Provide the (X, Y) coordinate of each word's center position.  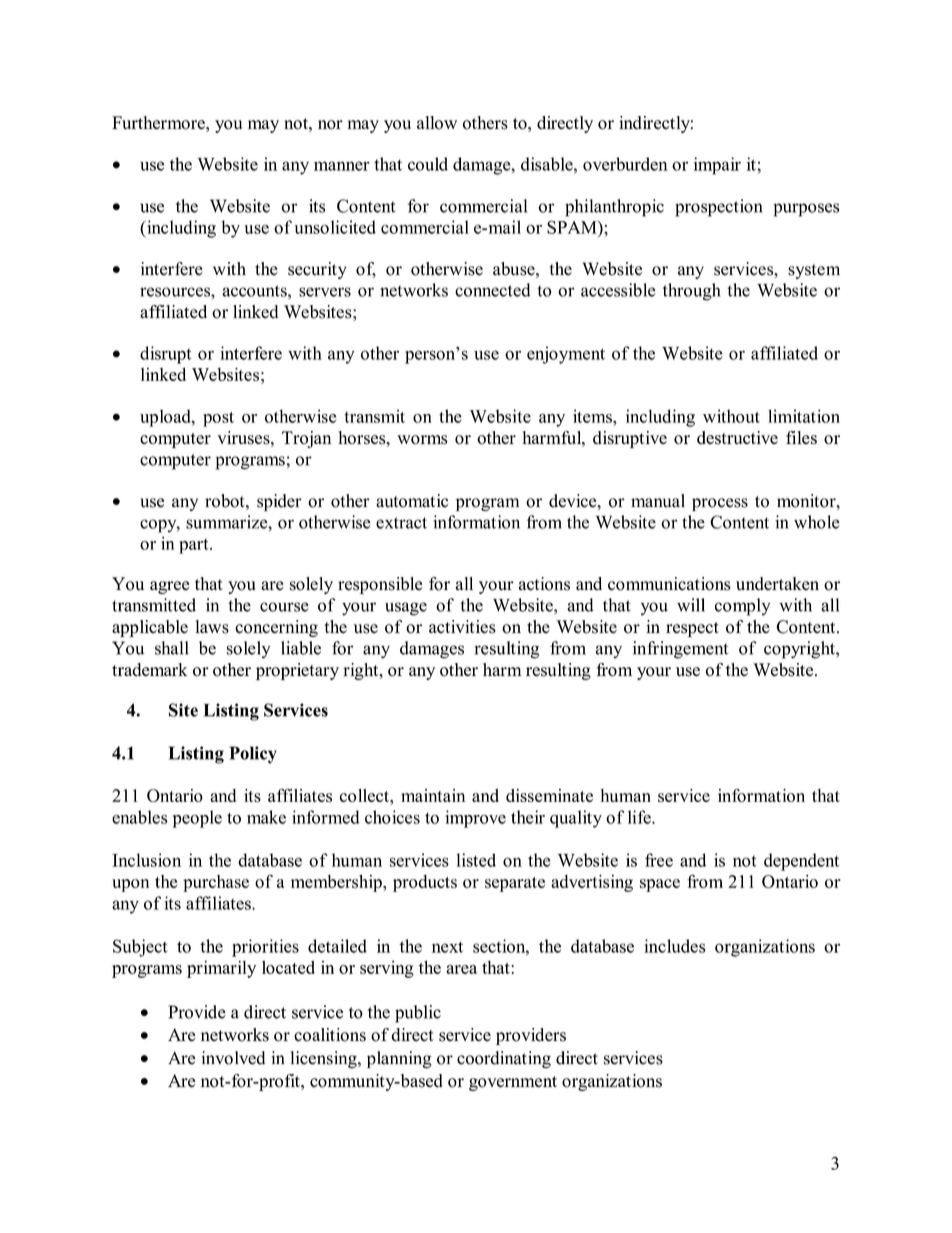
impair (717, 166)
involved (233, 1058)
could (428, 164)
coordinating (504, 1060)
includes (675, 946)
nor (330, 125)
